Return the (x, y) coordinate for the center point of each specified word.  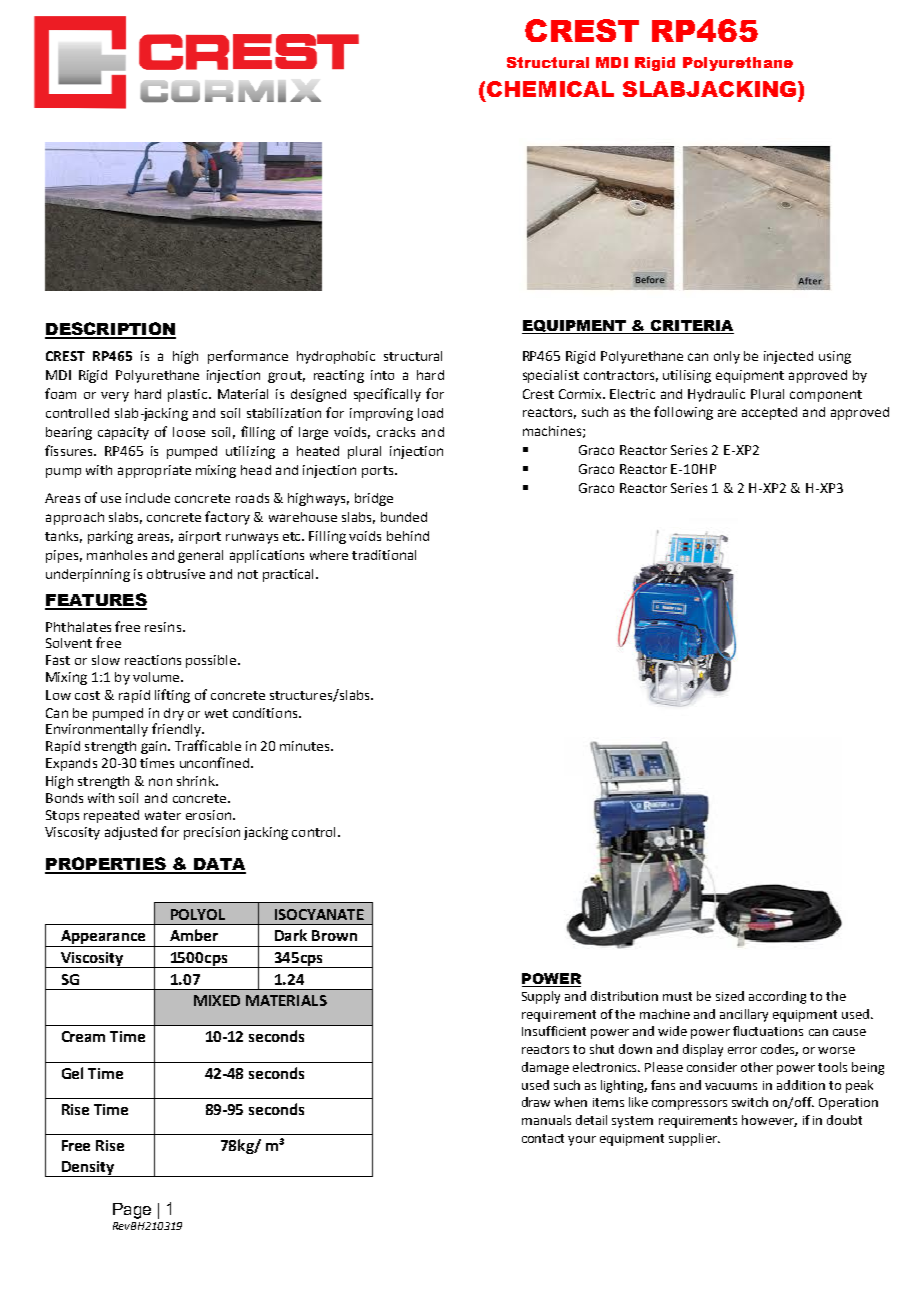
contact (543, 1138)
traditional (384, 555)
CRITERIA (691, 327)
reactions (153, 660)
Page (132, 1211)
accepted (769, 413)
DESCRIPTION (110, 330)
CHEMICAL (550, 89)
